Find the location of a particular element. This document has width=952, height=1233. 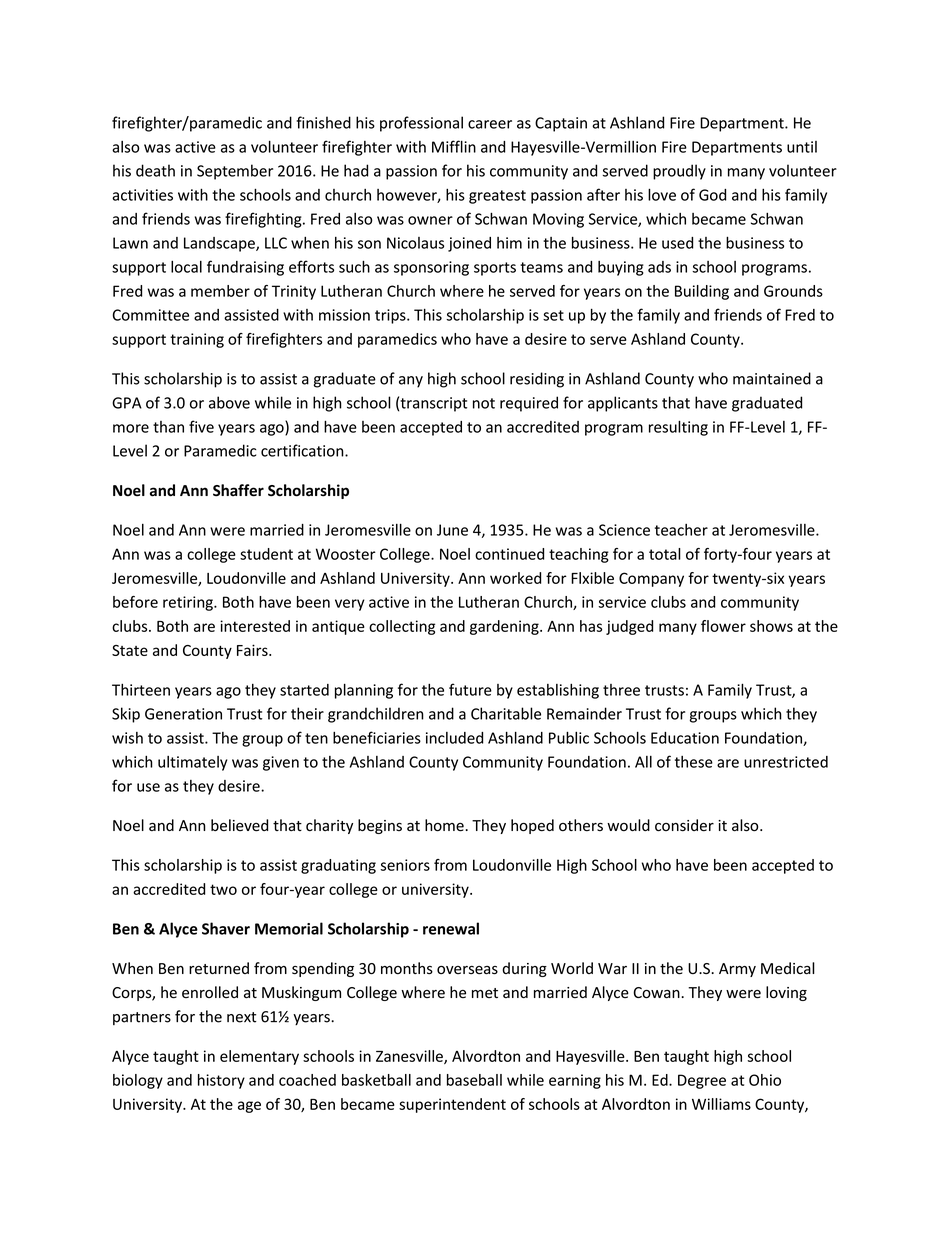

September is located at coordinates (235, 172).
